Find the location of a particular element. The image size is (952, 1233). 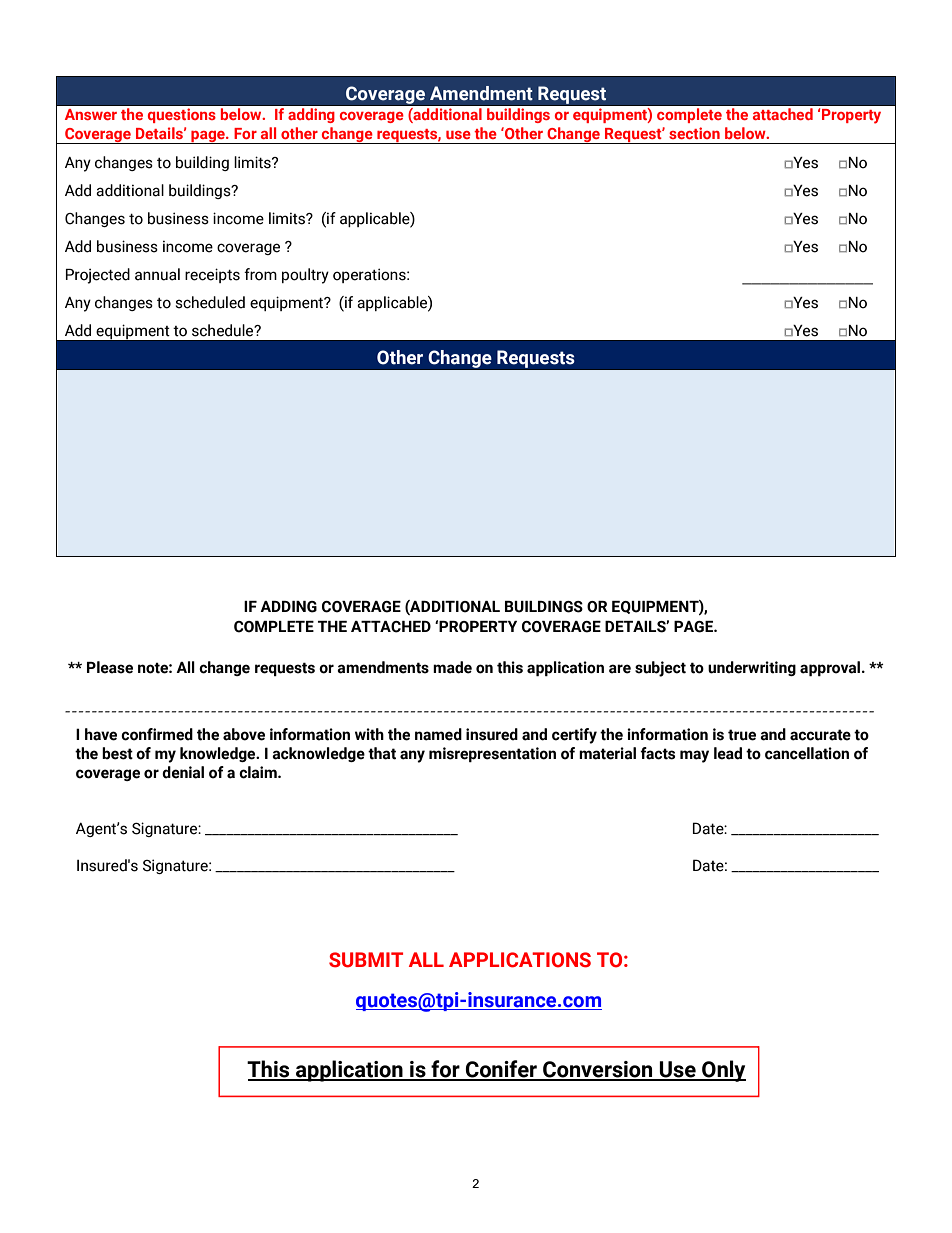

lead is located at coordinates (728, 753).
